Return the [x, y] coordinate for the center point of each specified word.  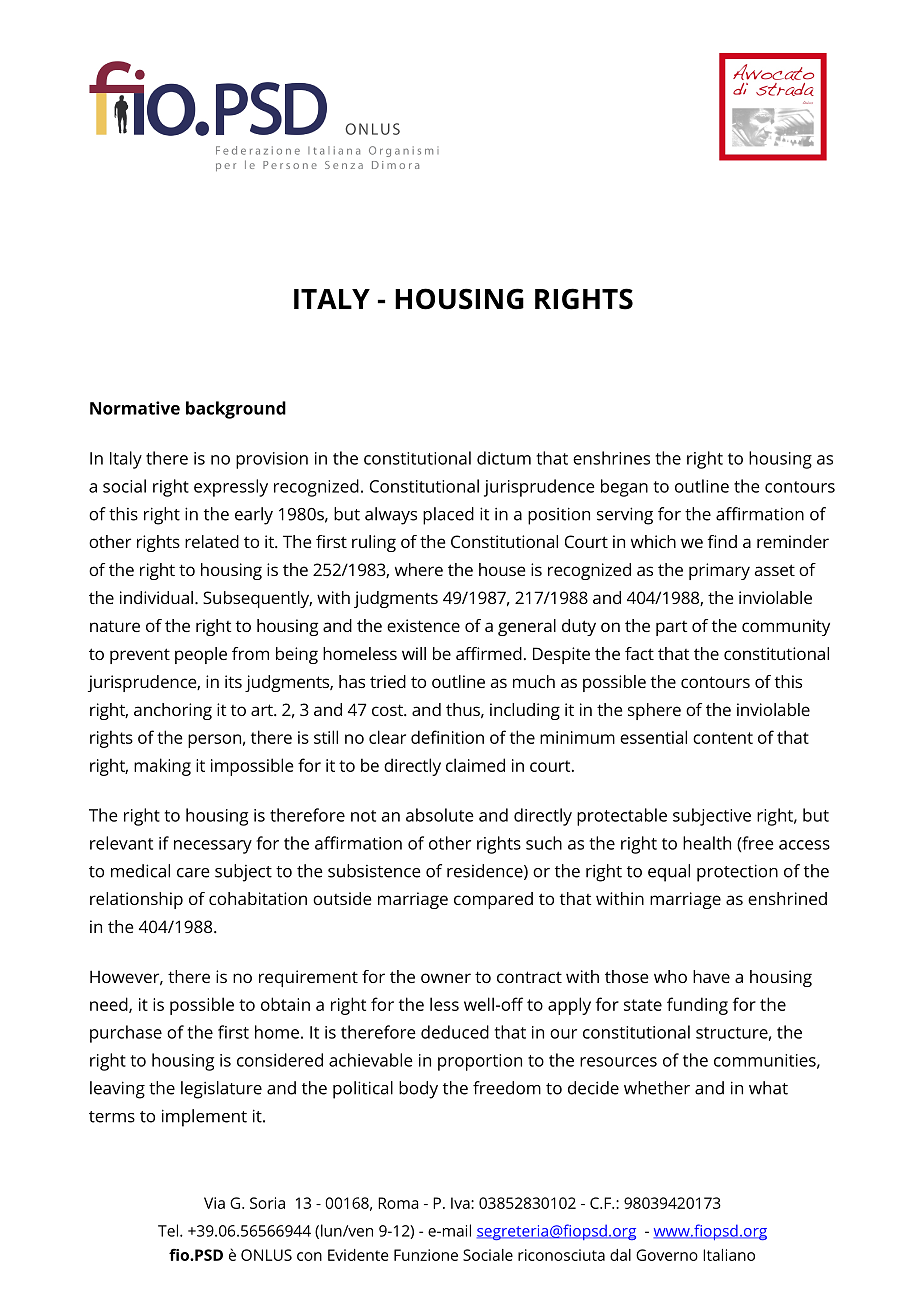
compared [493, 900]
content [723, 738]
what [768, 1088]
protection [737, 873]
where [419, 569]
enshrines [611, 458]
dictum [504, 458]
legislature [221, 1090]
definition [447, 737]
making [162, 767]
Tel [168, 1230]
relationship [136, 900]
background [236, 410]
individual [156, 597]
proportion [480, 1062]
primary [719, 571]
